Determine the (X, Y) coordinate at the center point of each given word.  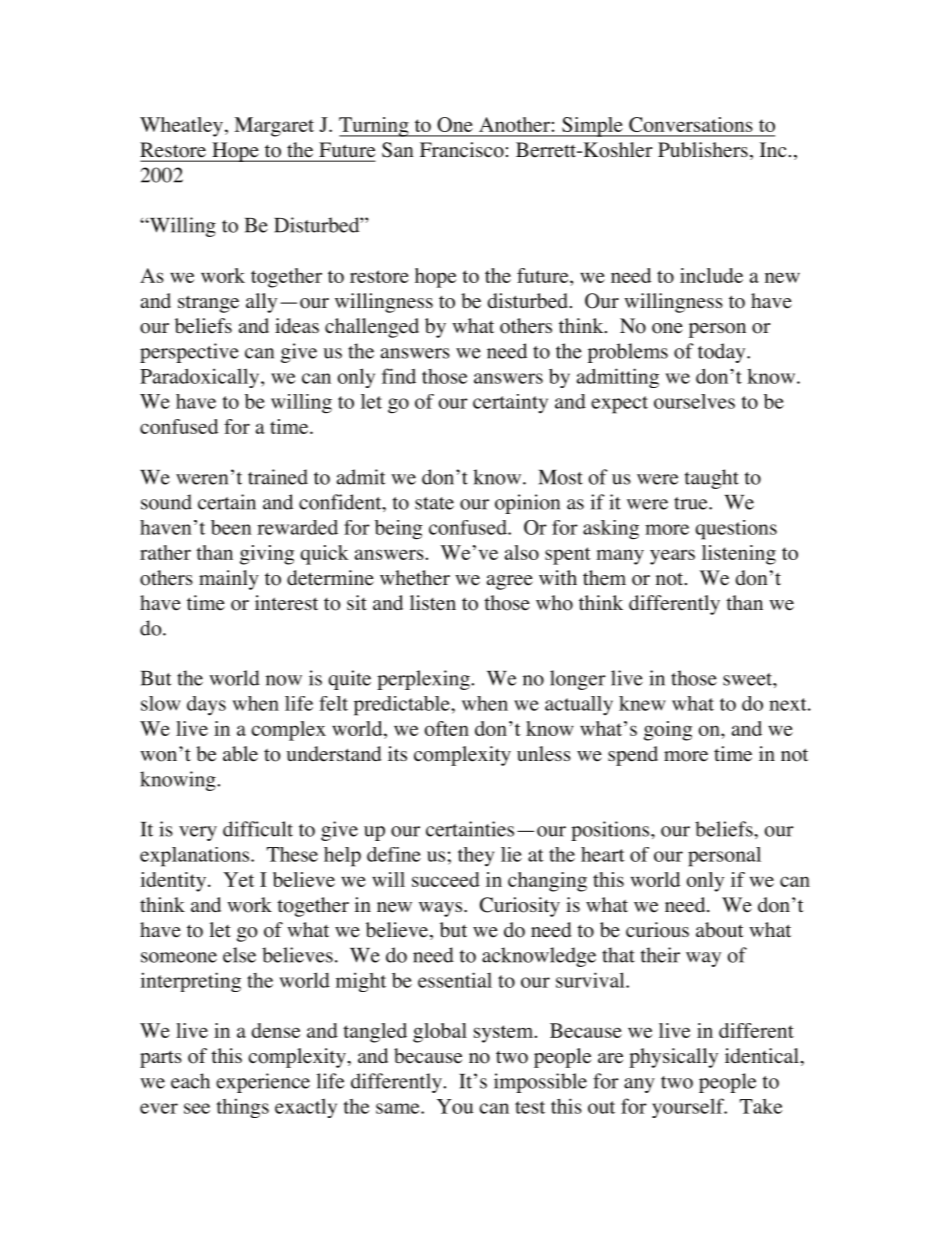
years (672, 557)
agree (510, 582)
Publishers (703, 150)
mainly (229, 580)
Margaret (274, 127)
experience (263, 1083)
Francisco (462, 150)
